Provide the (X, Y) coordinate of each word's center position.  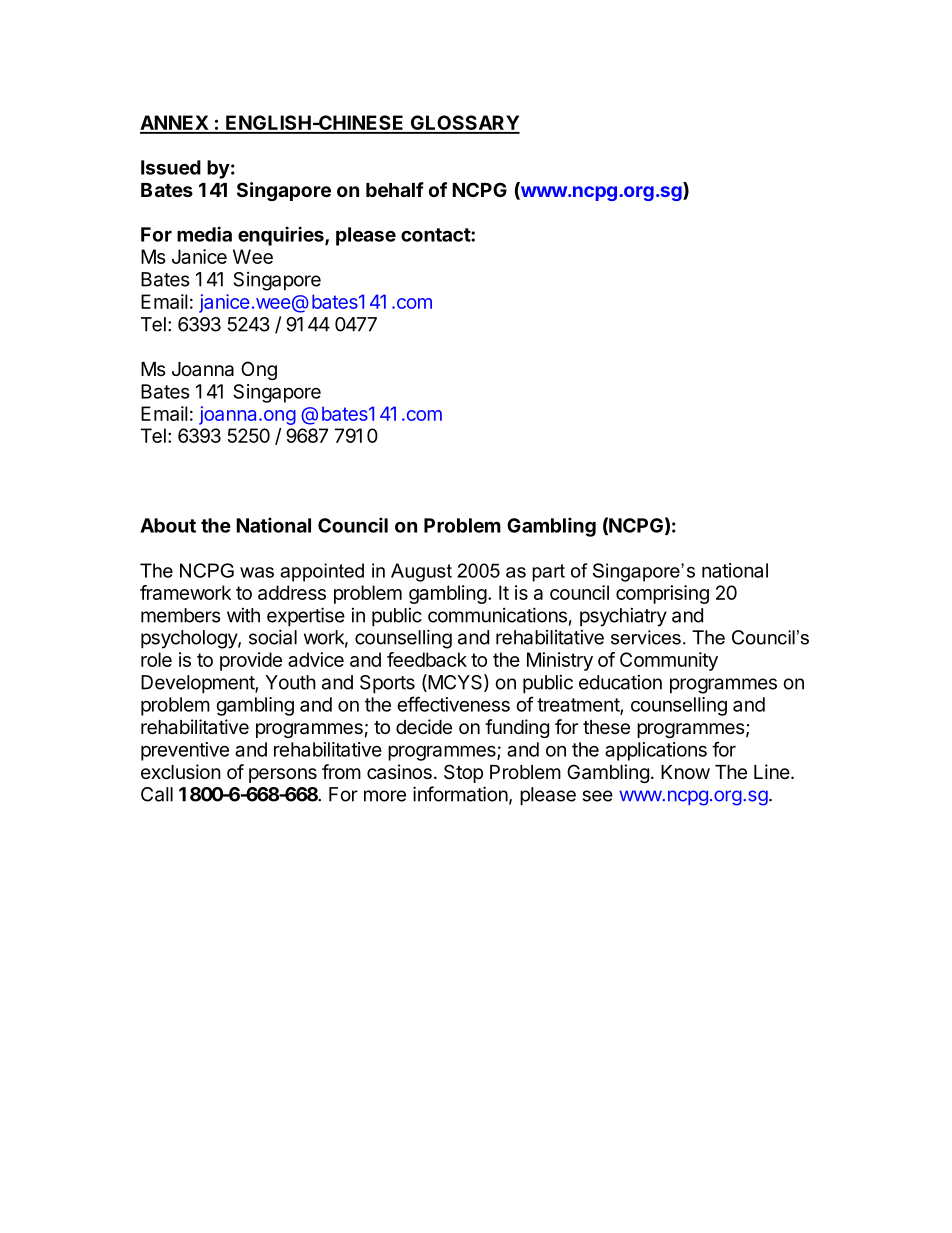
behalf (395, 189)
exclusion (181, 772)
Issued (171, 167)
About (168, 525)
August (421, 572)
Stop (463, 773)
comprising (662, 594)
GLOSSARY (464, 124)
